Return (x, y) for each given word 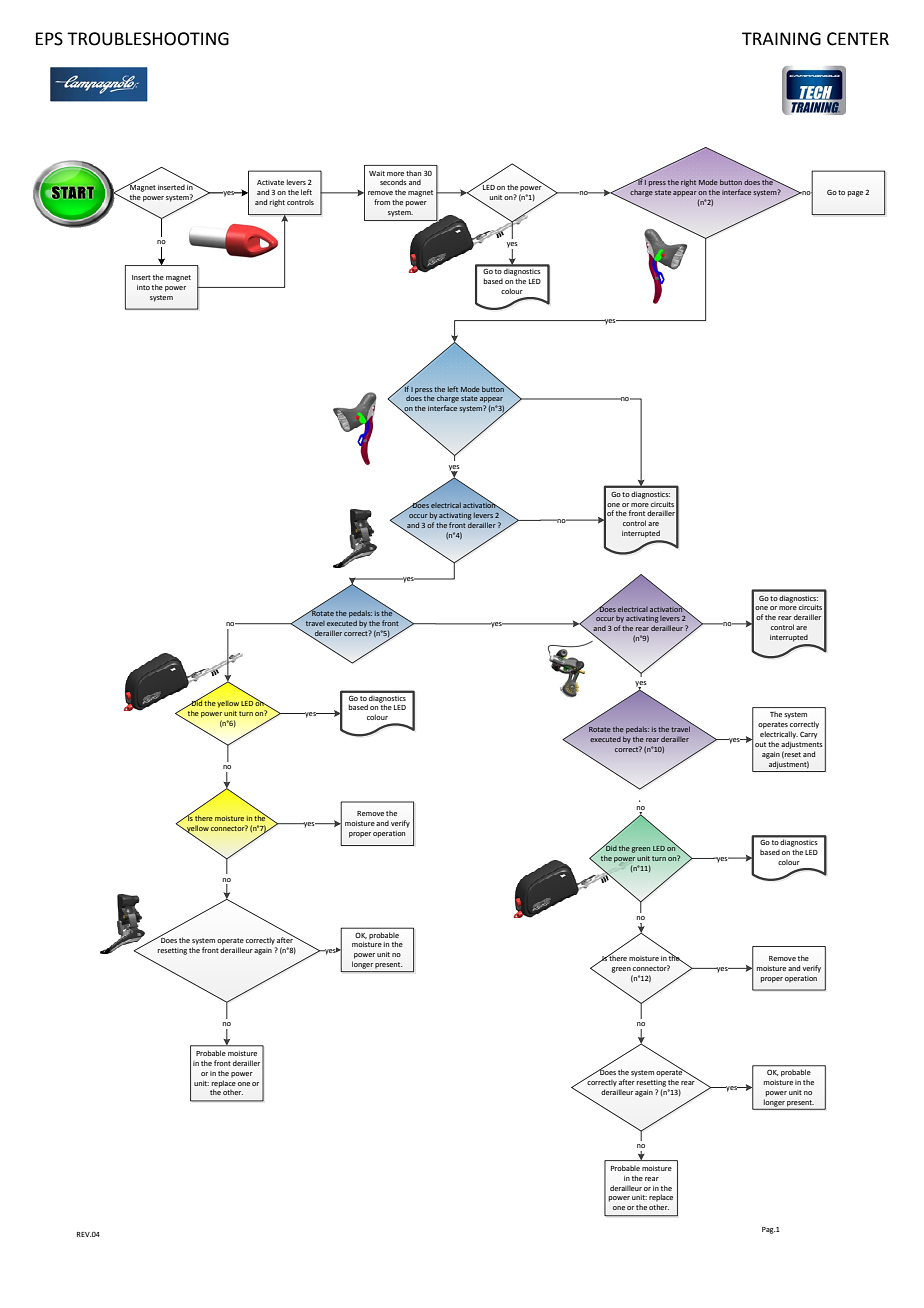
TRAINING (781, 39)
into (143, 287)
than (413, 173)
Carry (808, 735)
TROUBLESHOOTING (148, 39)
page (855, 194)
